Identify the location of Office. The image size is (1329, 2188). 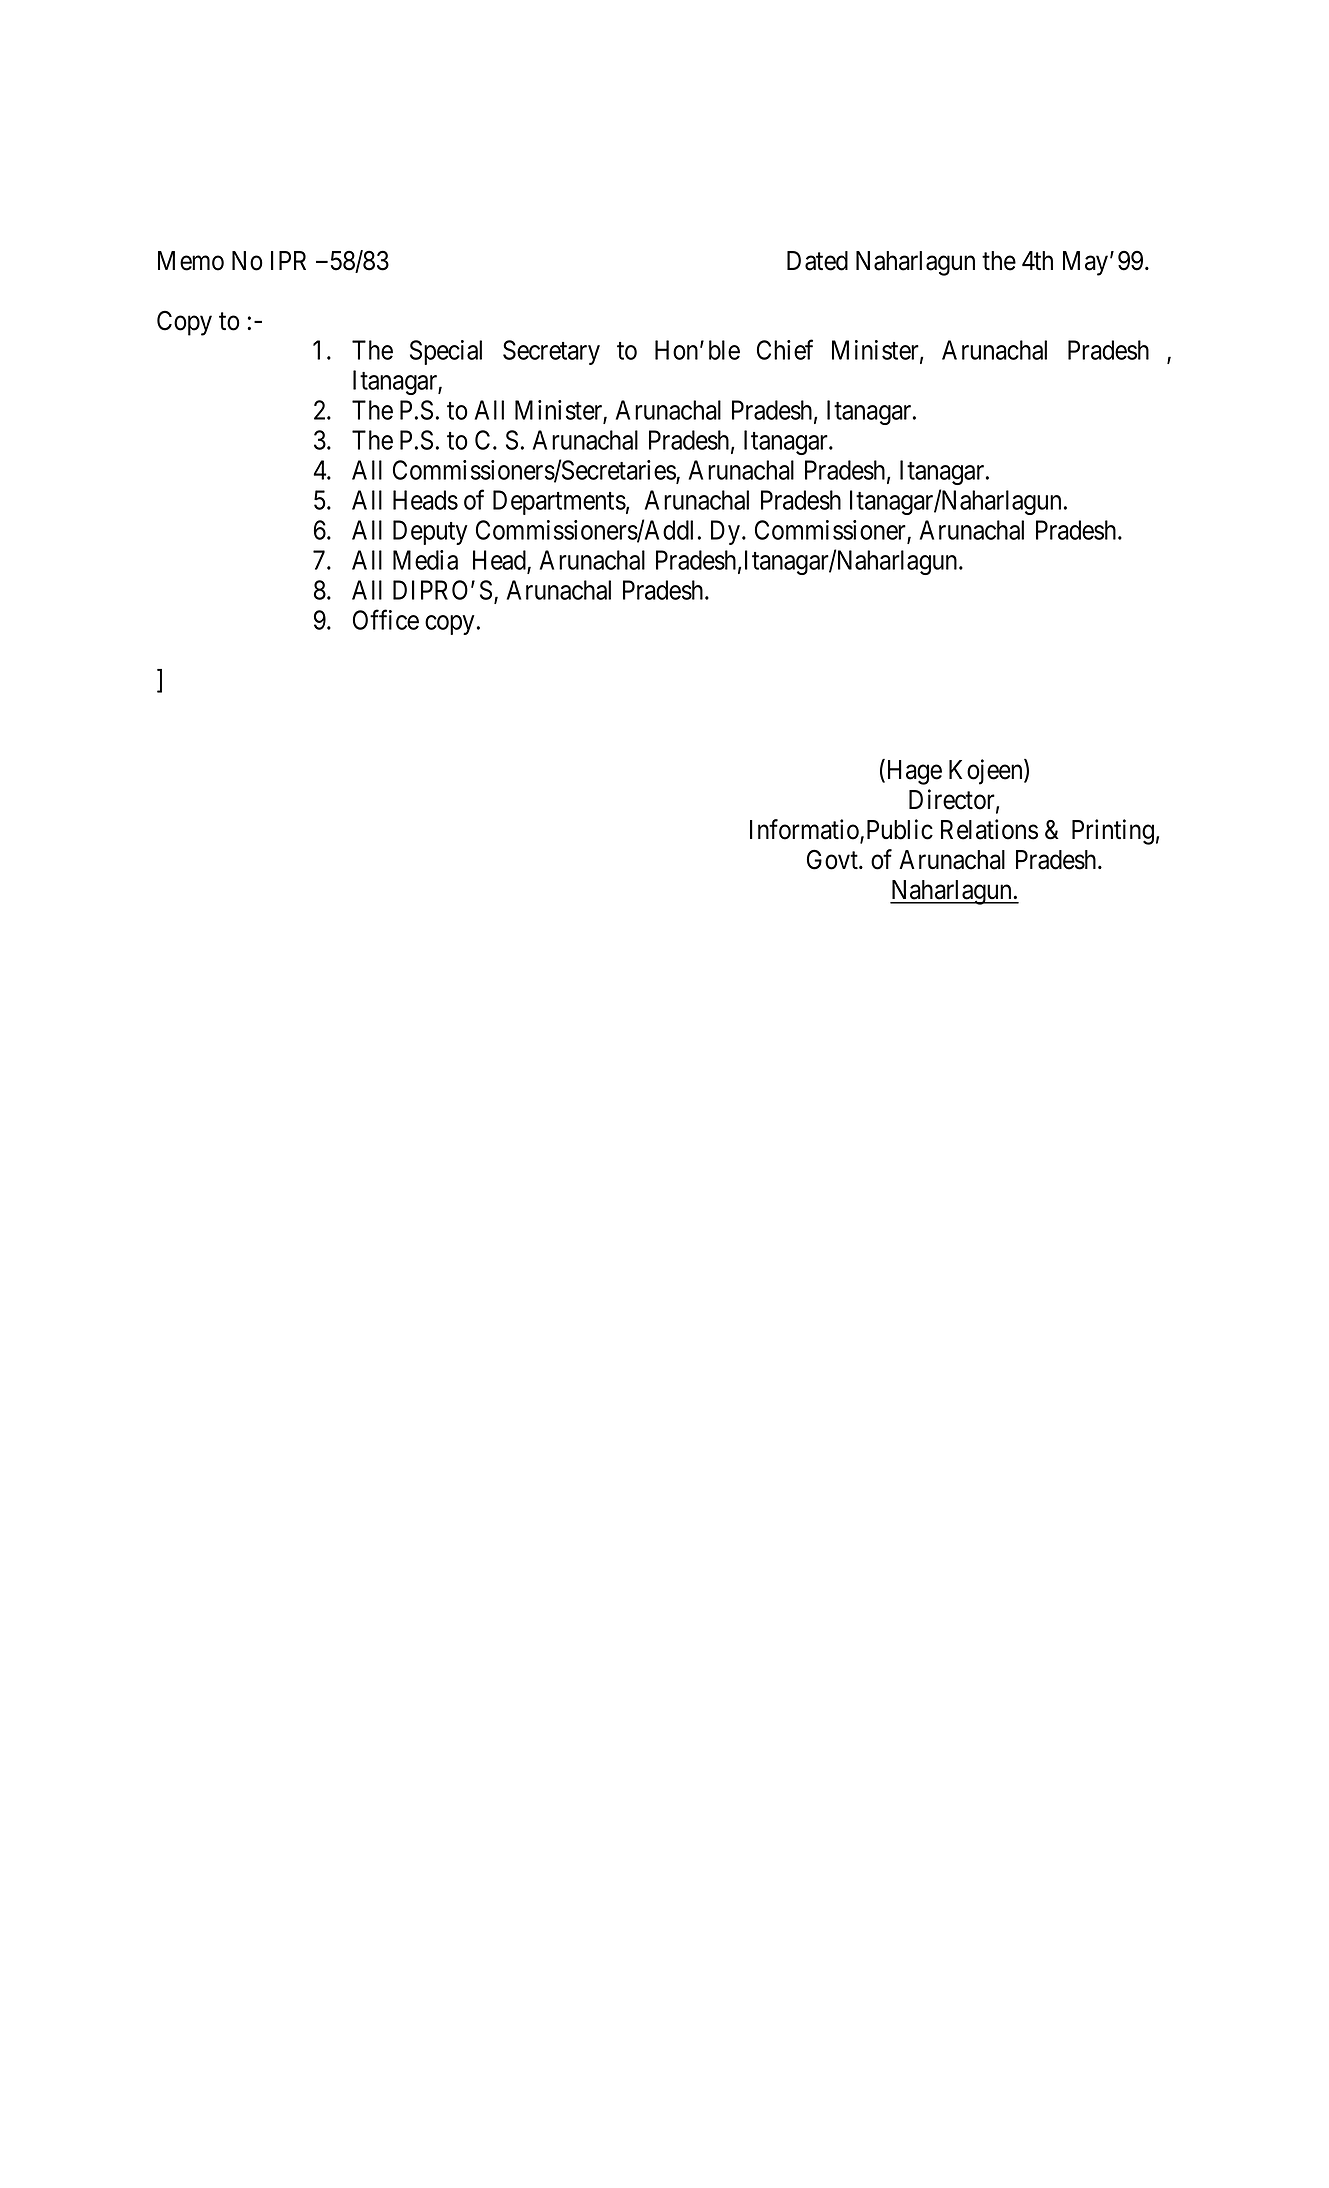
(386, 619).
